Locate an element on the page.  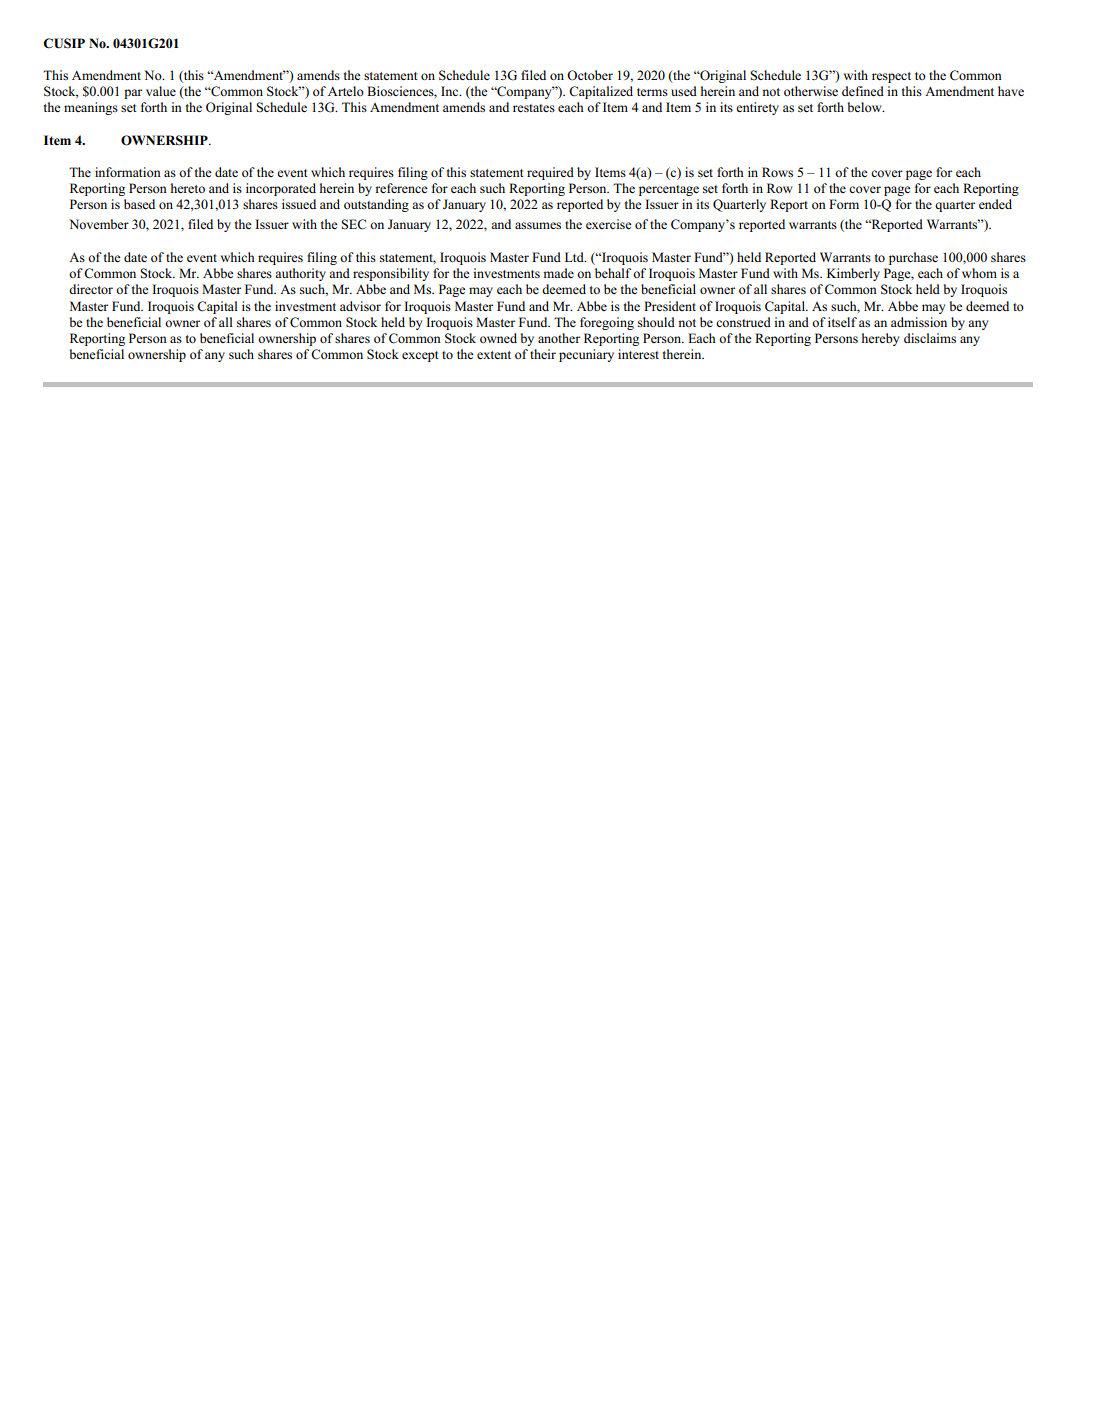
October is located at coordinates (590, 75).
